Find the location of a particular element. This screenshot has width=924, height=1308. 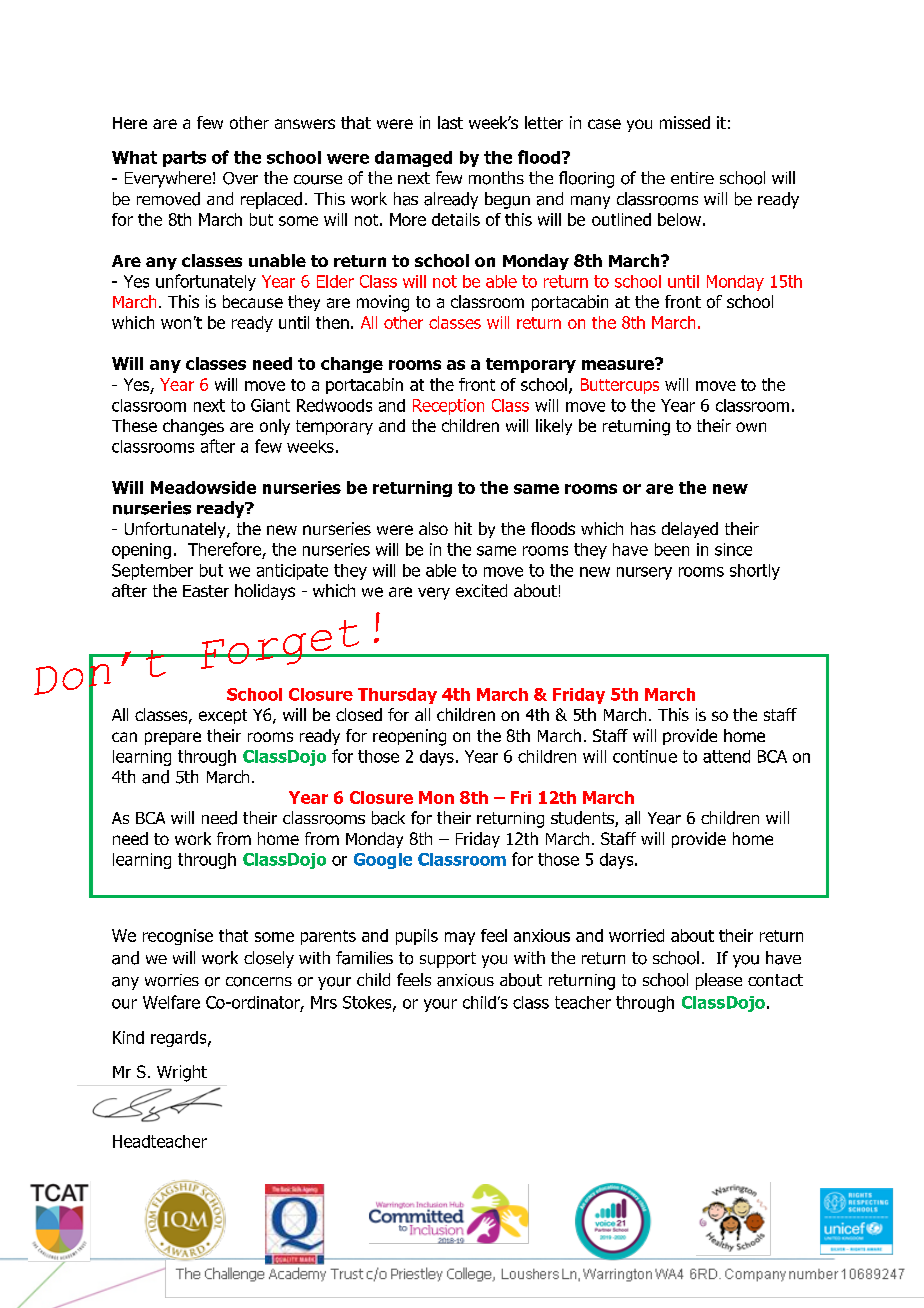

Wright is located at coordinates (182, 1073).
